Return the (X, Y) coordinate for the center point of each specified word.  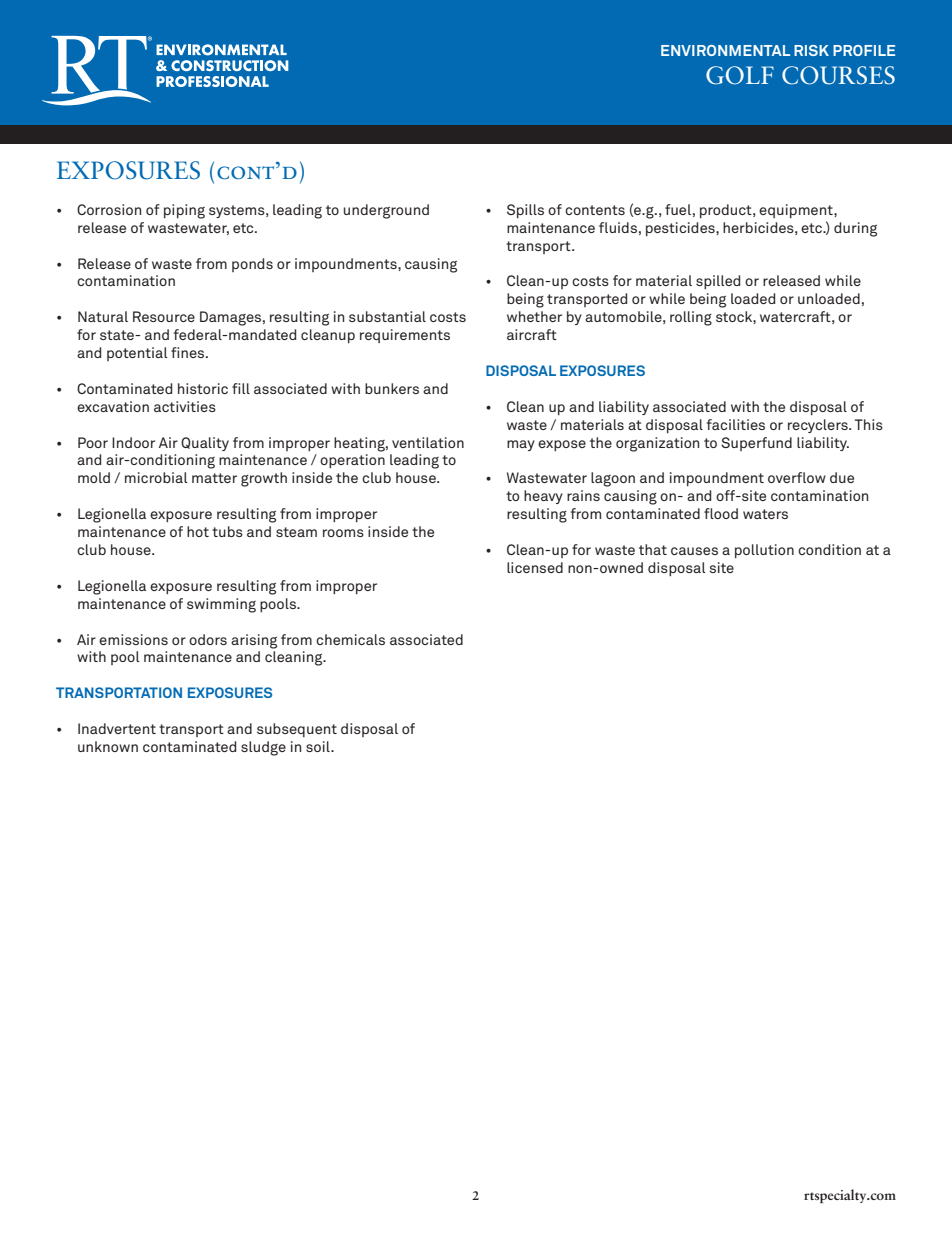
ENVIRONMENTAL (725, 50)
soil (319, 746)
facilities (736, 424)
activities (185, 406)
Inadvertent (117, 728)
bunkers (392, 388)
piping (184, 211)
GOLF (740, 75)
